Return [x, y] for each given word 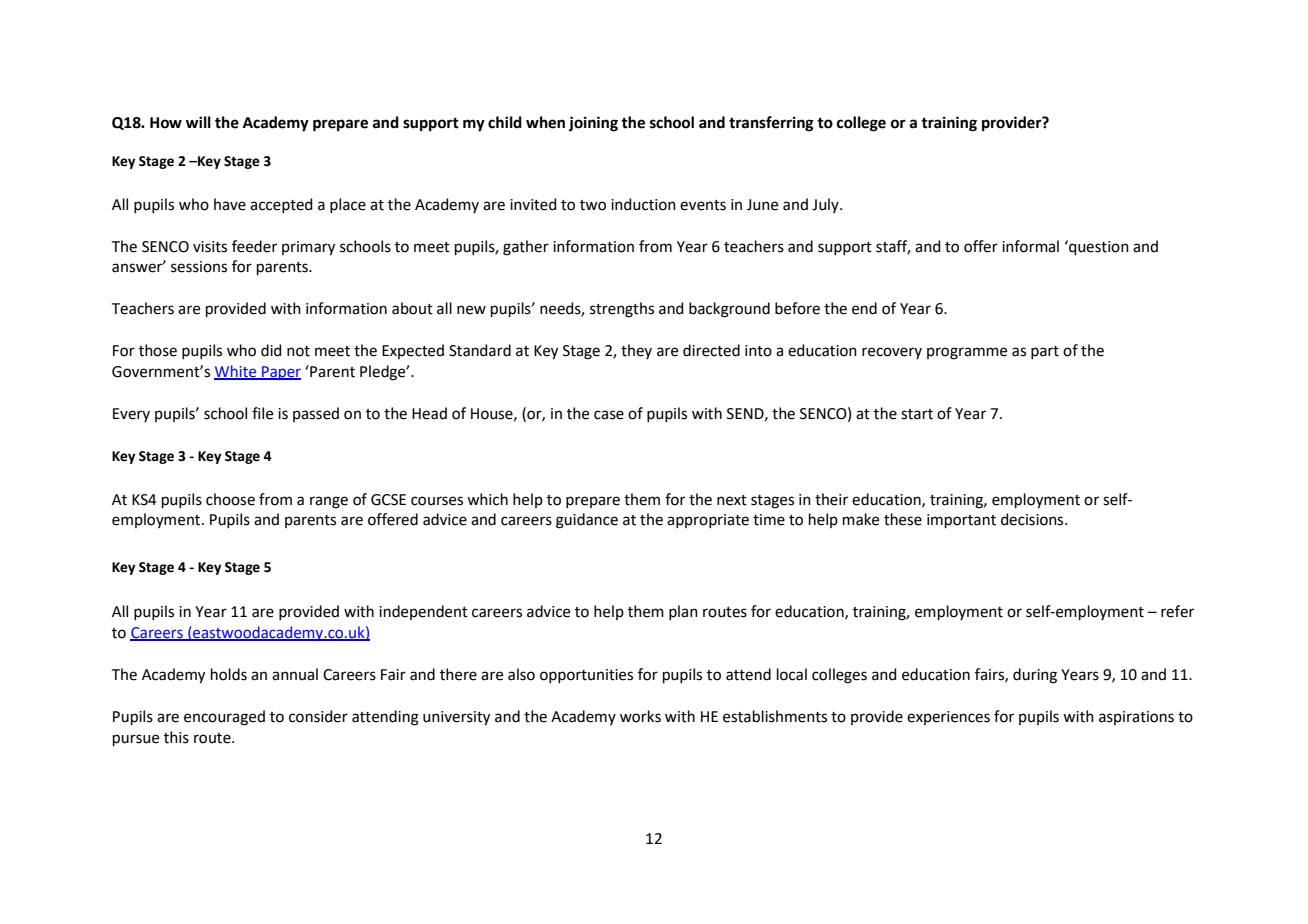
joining [593, 124]
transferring [771, 124]
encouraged [224, 718]
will [198, 122]
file [262, 413]
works [640, 716]
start [917, 414]
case [609, 415]
